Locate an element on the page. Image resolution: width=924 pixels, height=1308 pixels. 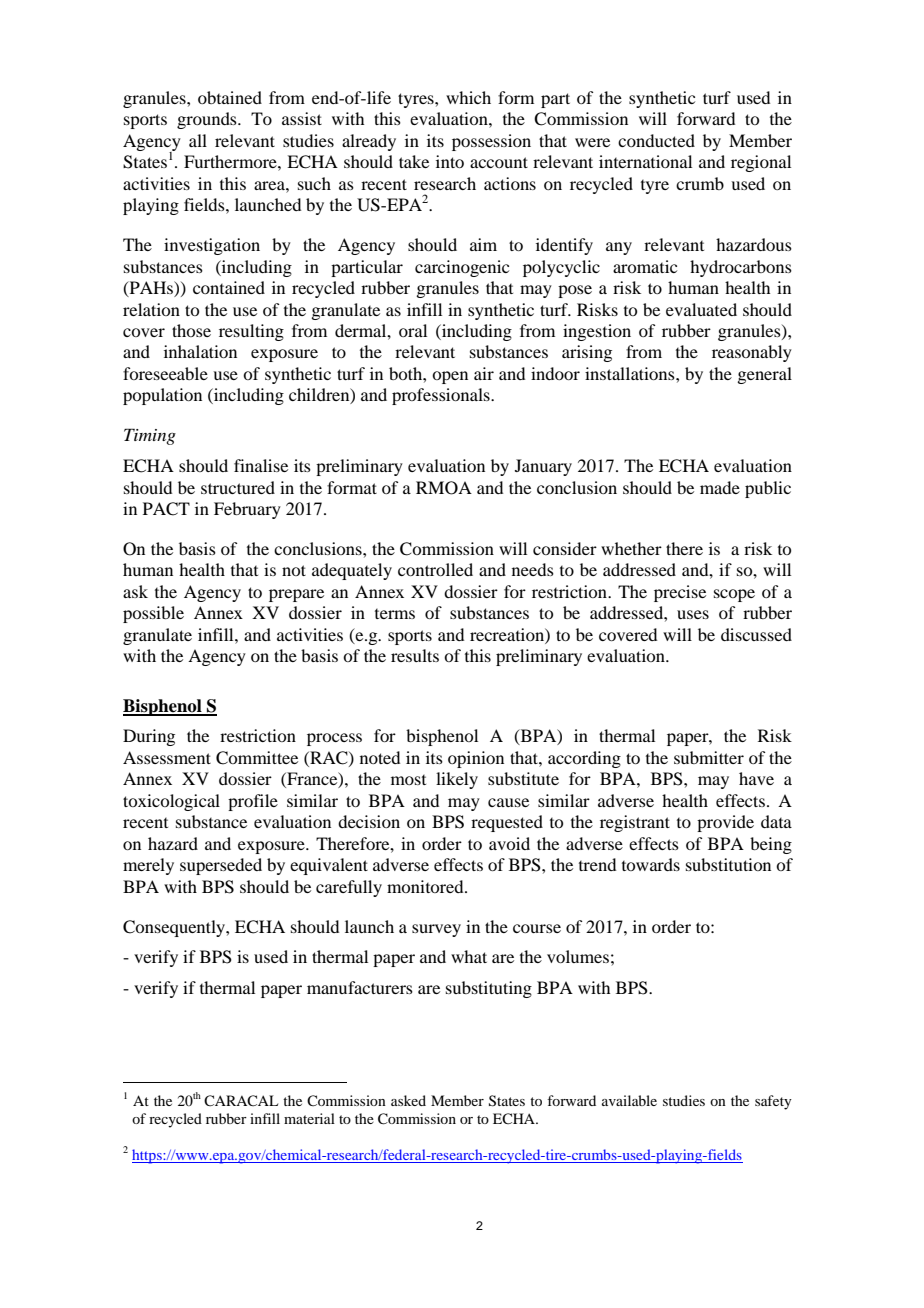
opinion is located at coordinates (476, 759).
